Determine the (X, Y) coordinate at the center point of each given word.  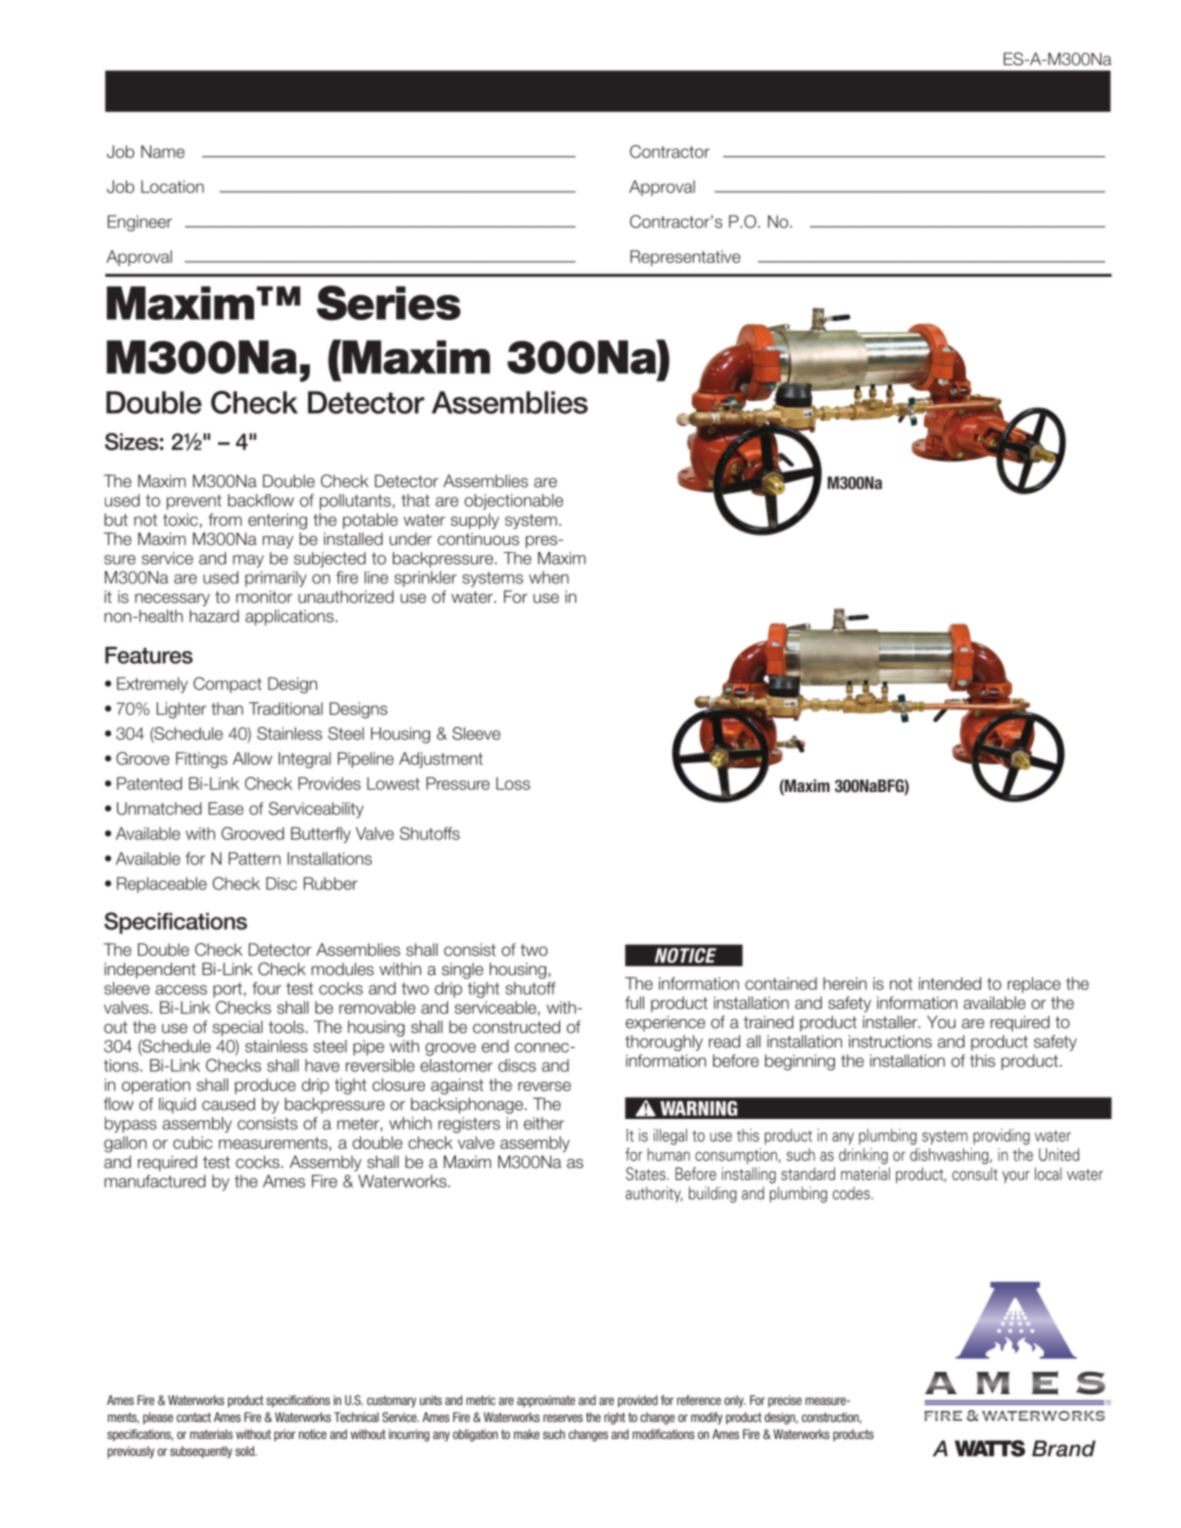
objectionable (513, 502)
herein (845, 983)
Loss (513, 783)
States (647, 1174)
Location (172, 186)
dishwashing (950, 1156)
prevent (194, 502)
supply (475, 521)
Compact (227, 685)
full (634, 1002)
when (549, 577)
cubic (192, 1142)
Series (389, 303)
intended (950, 983)
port (227, 990)
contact (194, 1417)
